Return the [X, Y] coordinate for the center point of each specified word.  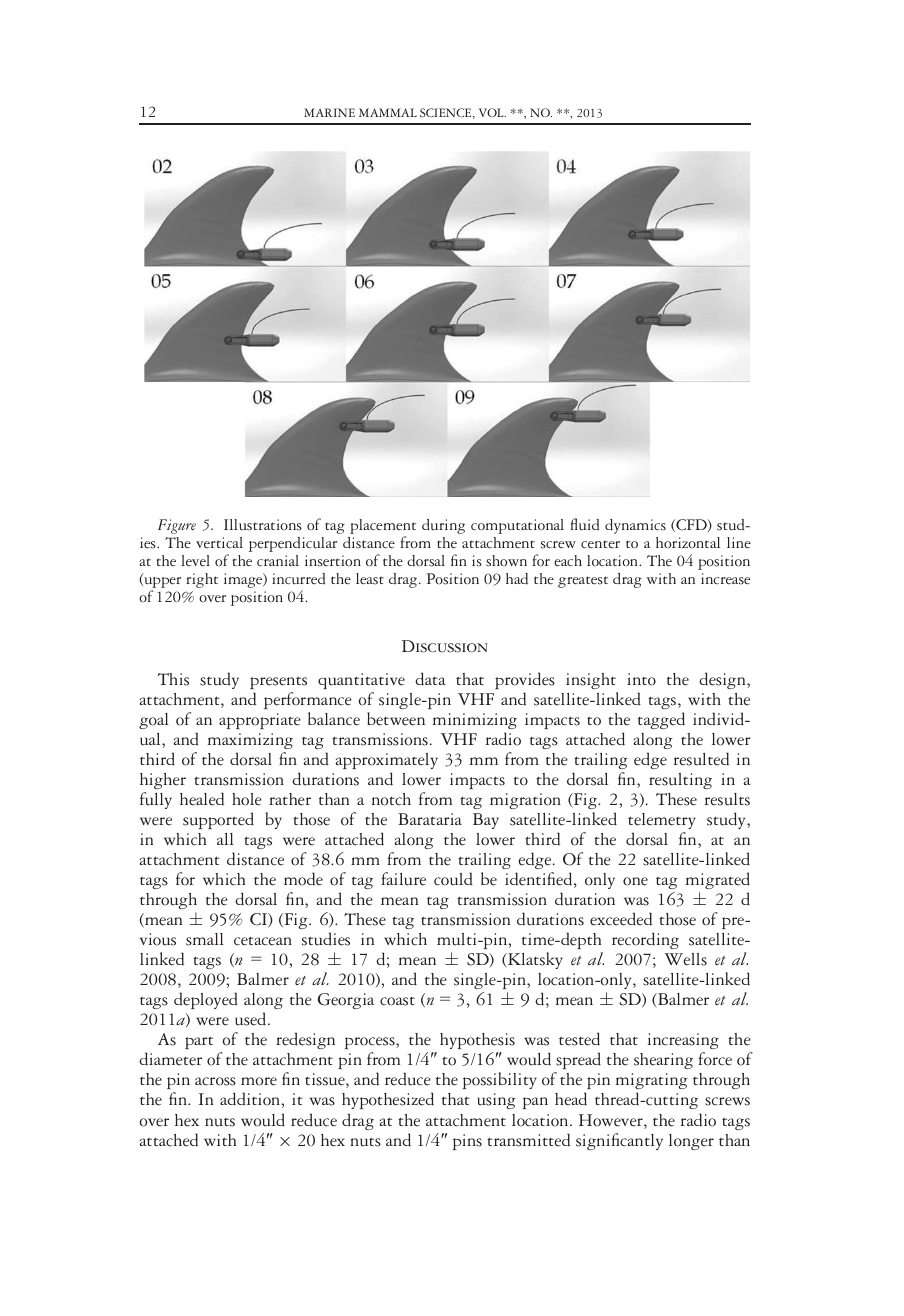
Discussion [445, 646]
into [641, 679]
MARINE [329, 112]
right [202, 580]
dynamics [635, 526]
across [215, 1081]
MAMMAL [388, 112]
